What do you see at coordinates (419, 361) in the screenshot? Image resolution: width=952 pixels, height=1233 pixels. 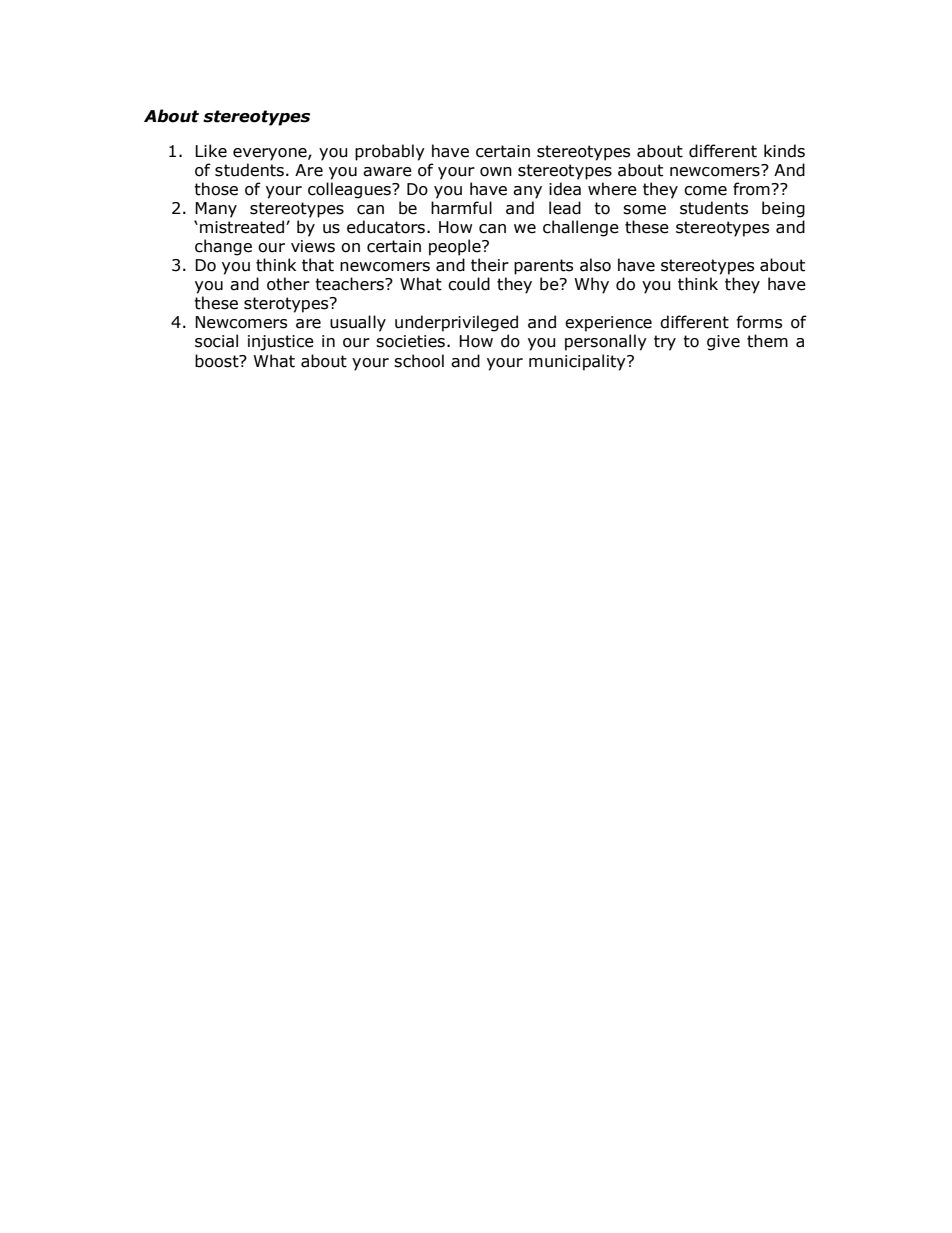 I see `school` at bounding box center [419, 361].
